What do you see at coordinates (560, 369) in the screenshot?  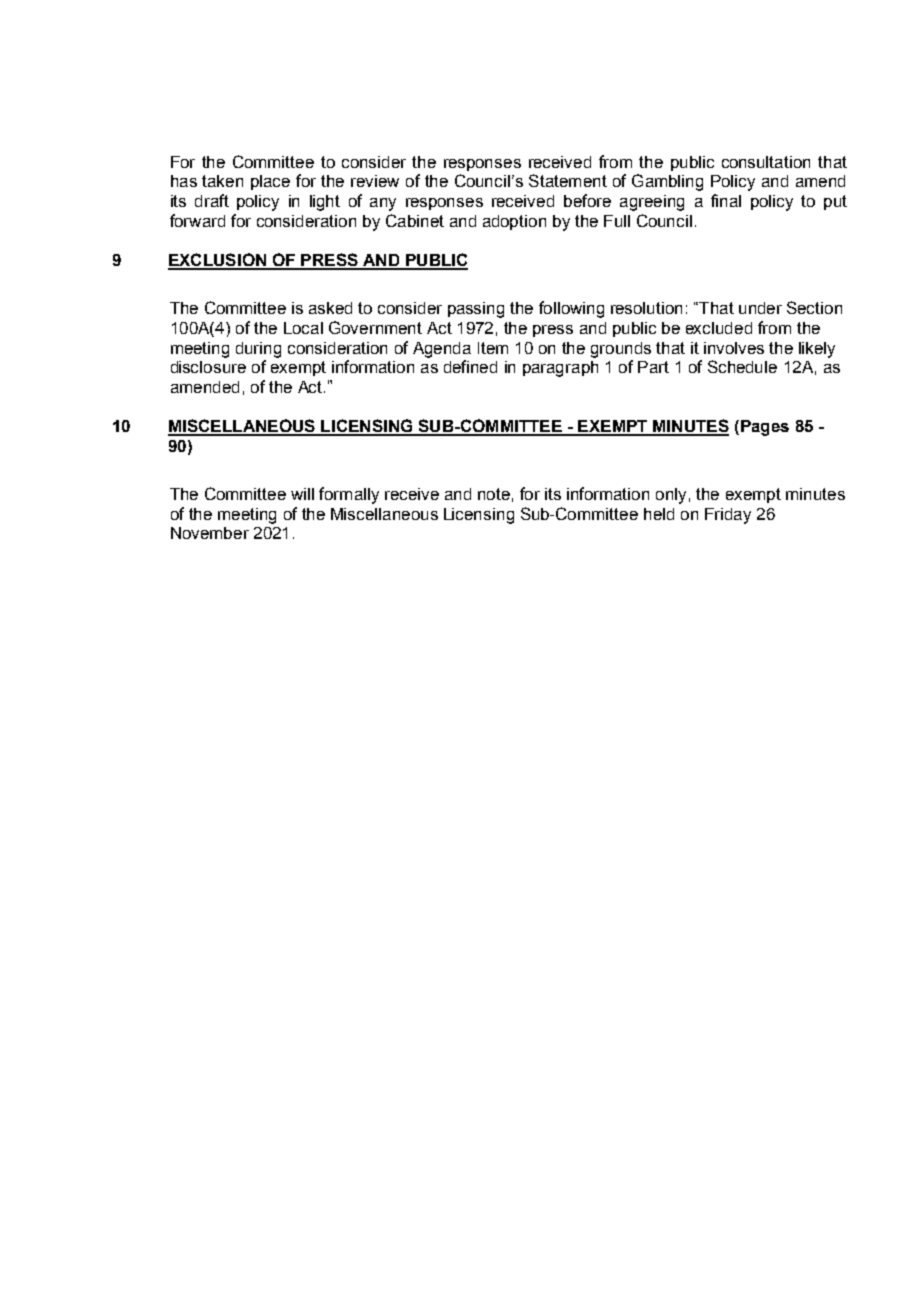 I see `paragraph` at bounding box center [560, 369].
